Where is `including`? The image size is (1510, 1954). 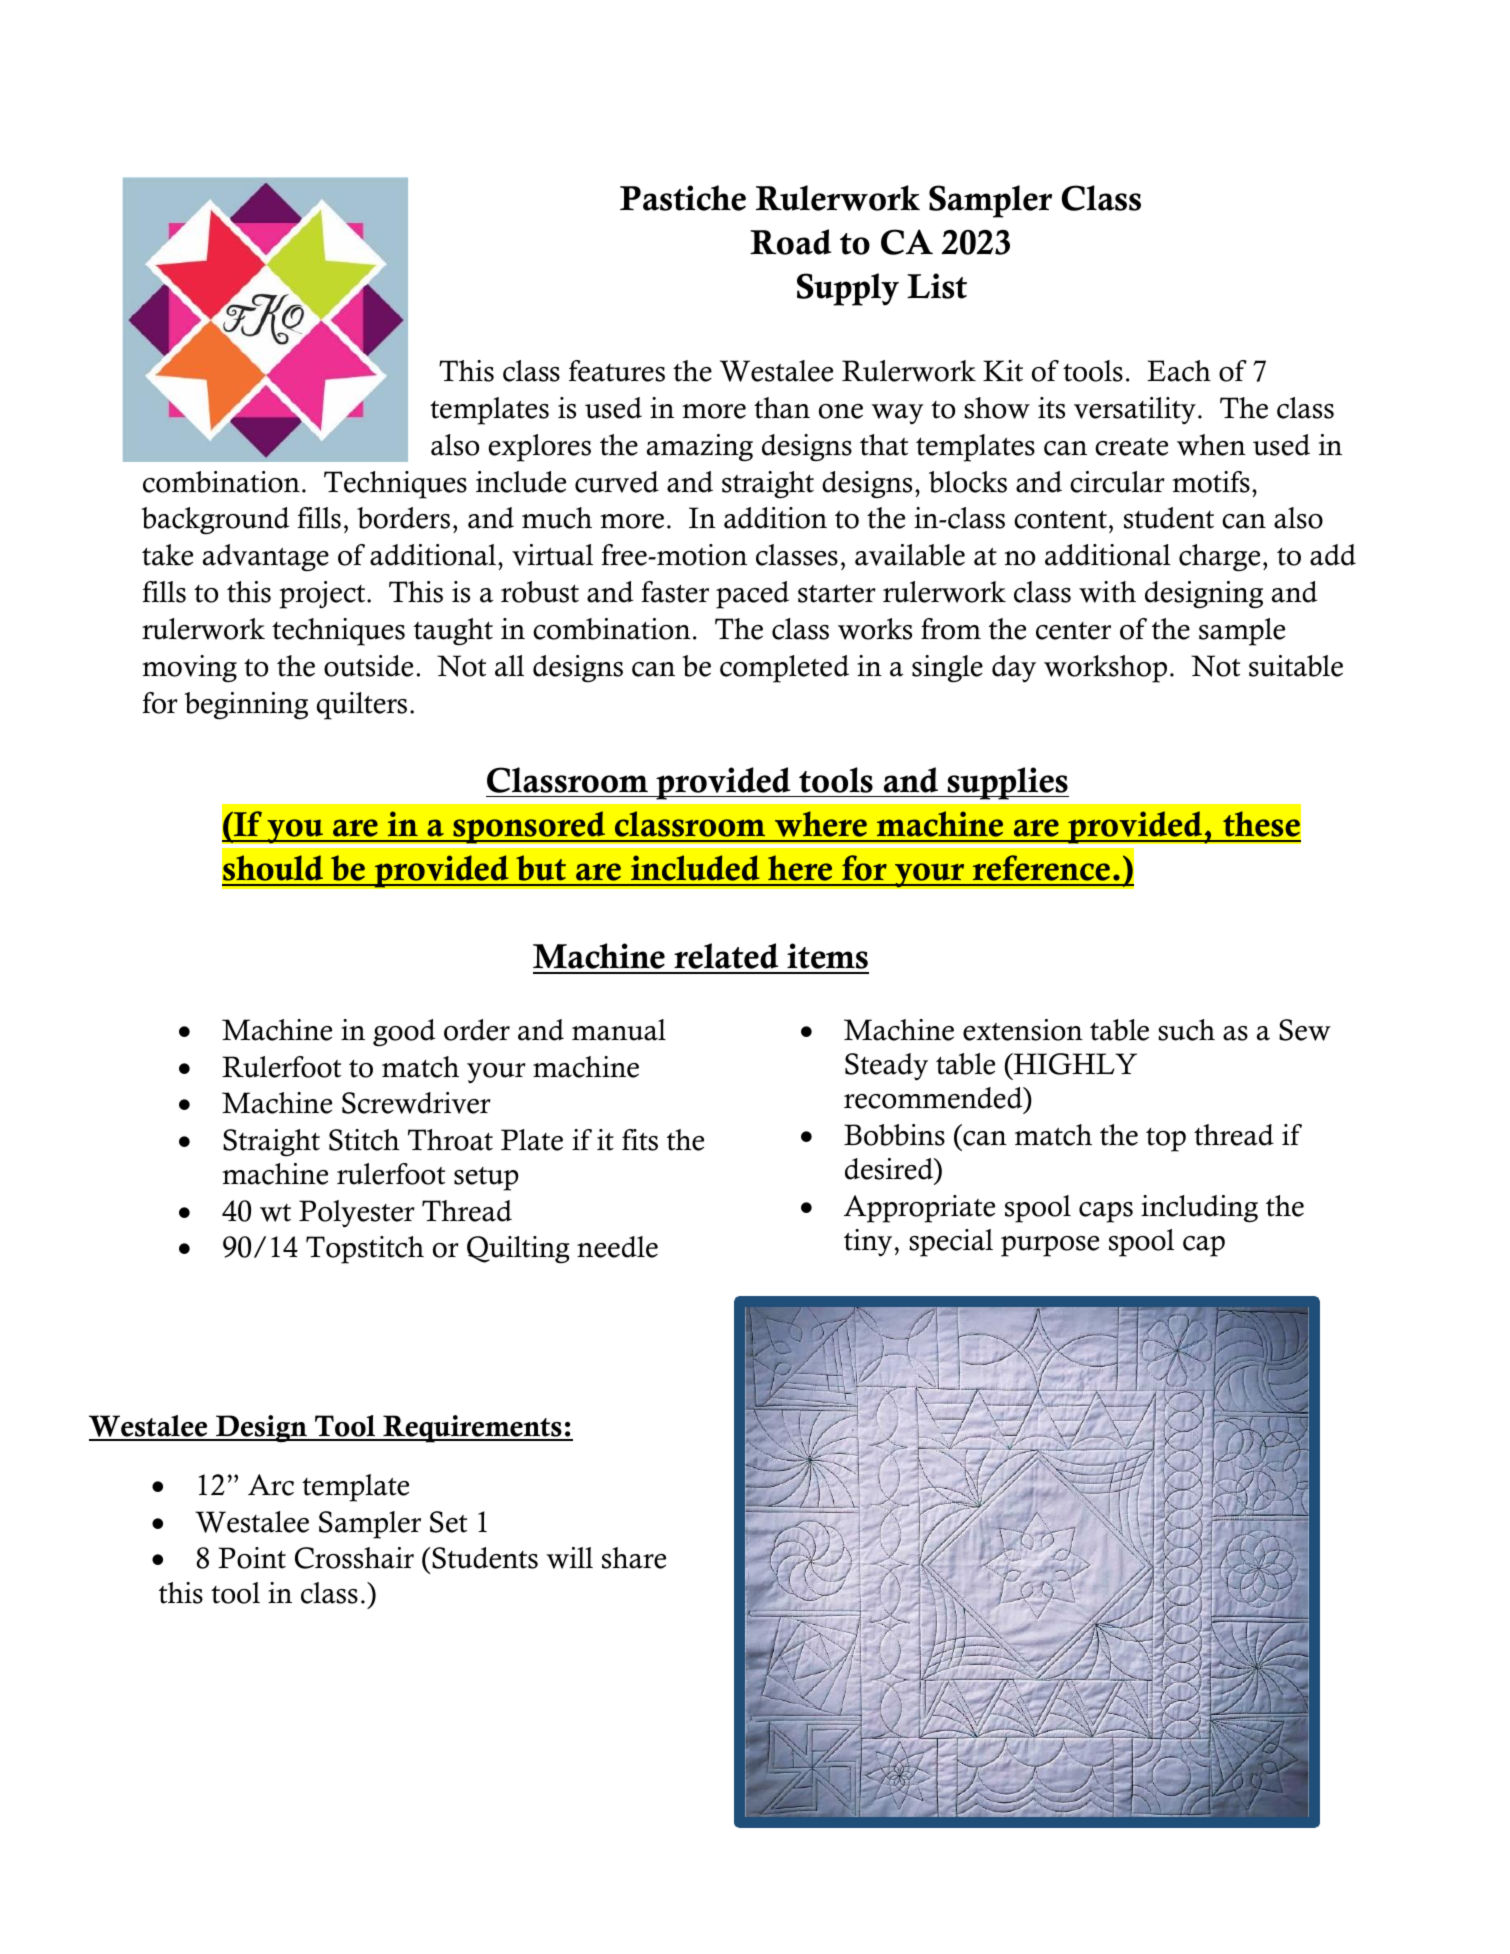
including is located at coordinates (1199, 1209).
